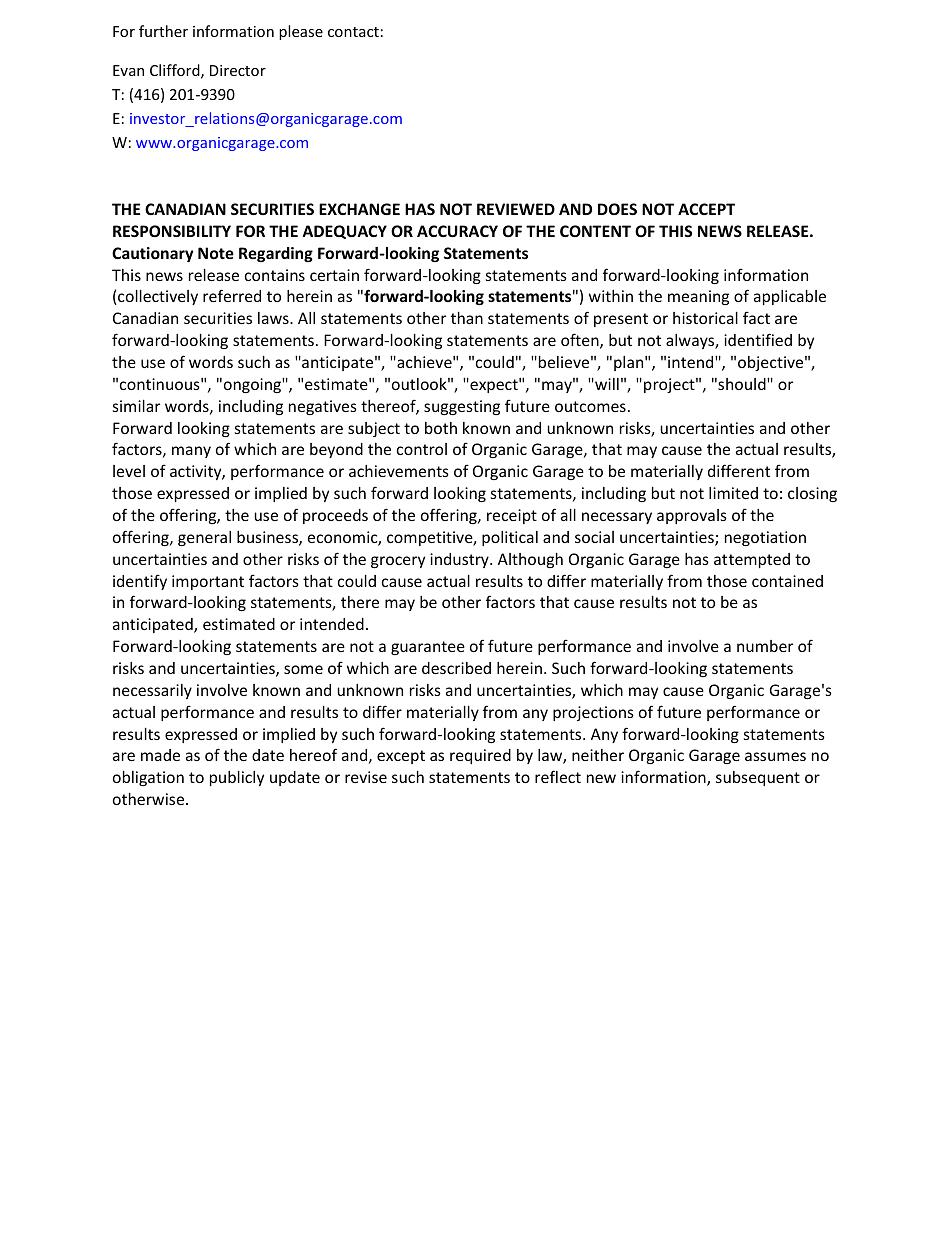  Describe the element at coordinates (758, 339) in the document. I see `identified` at that location.
